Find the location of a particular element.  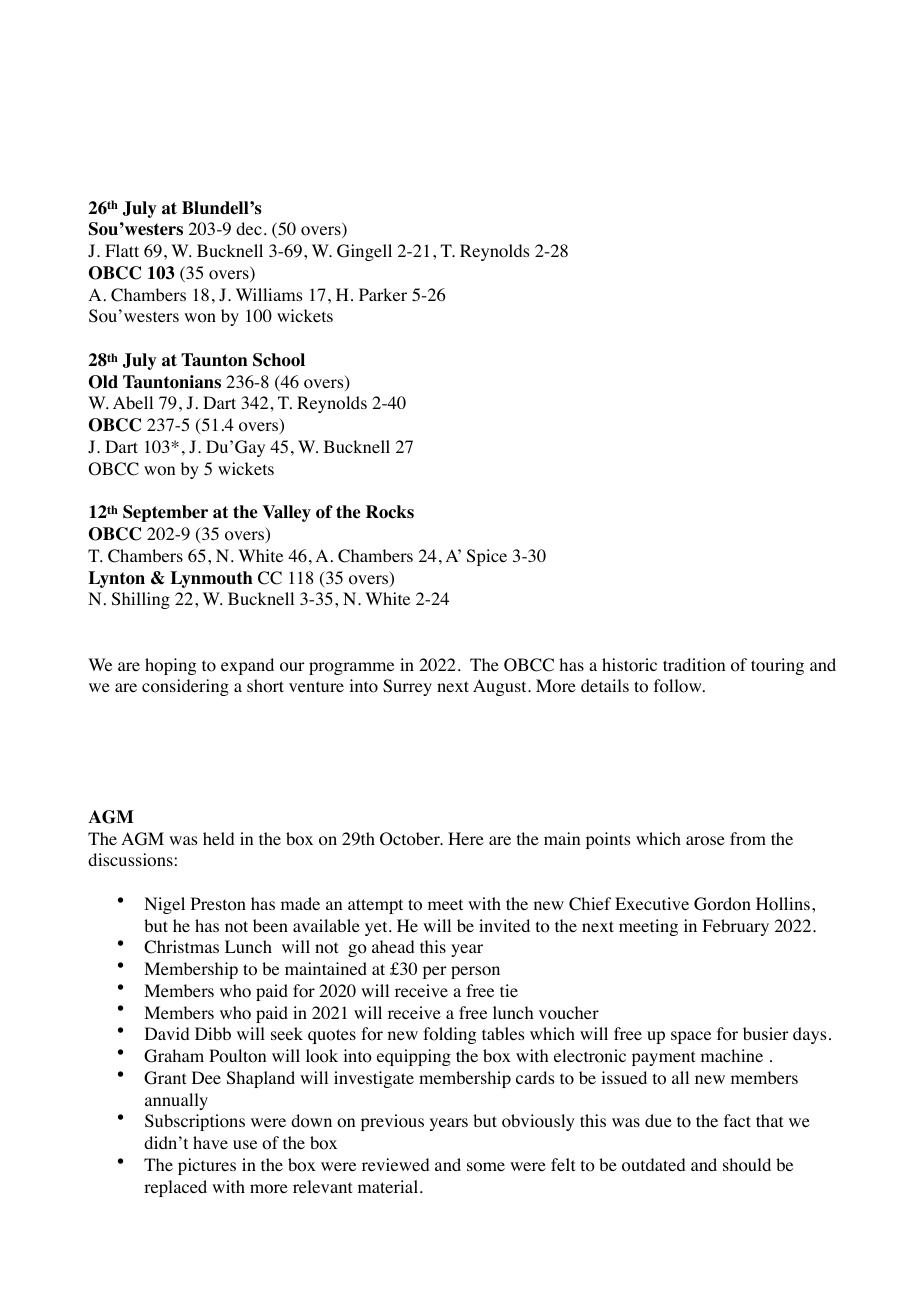

Parker is located at coordinates (383, 294).
